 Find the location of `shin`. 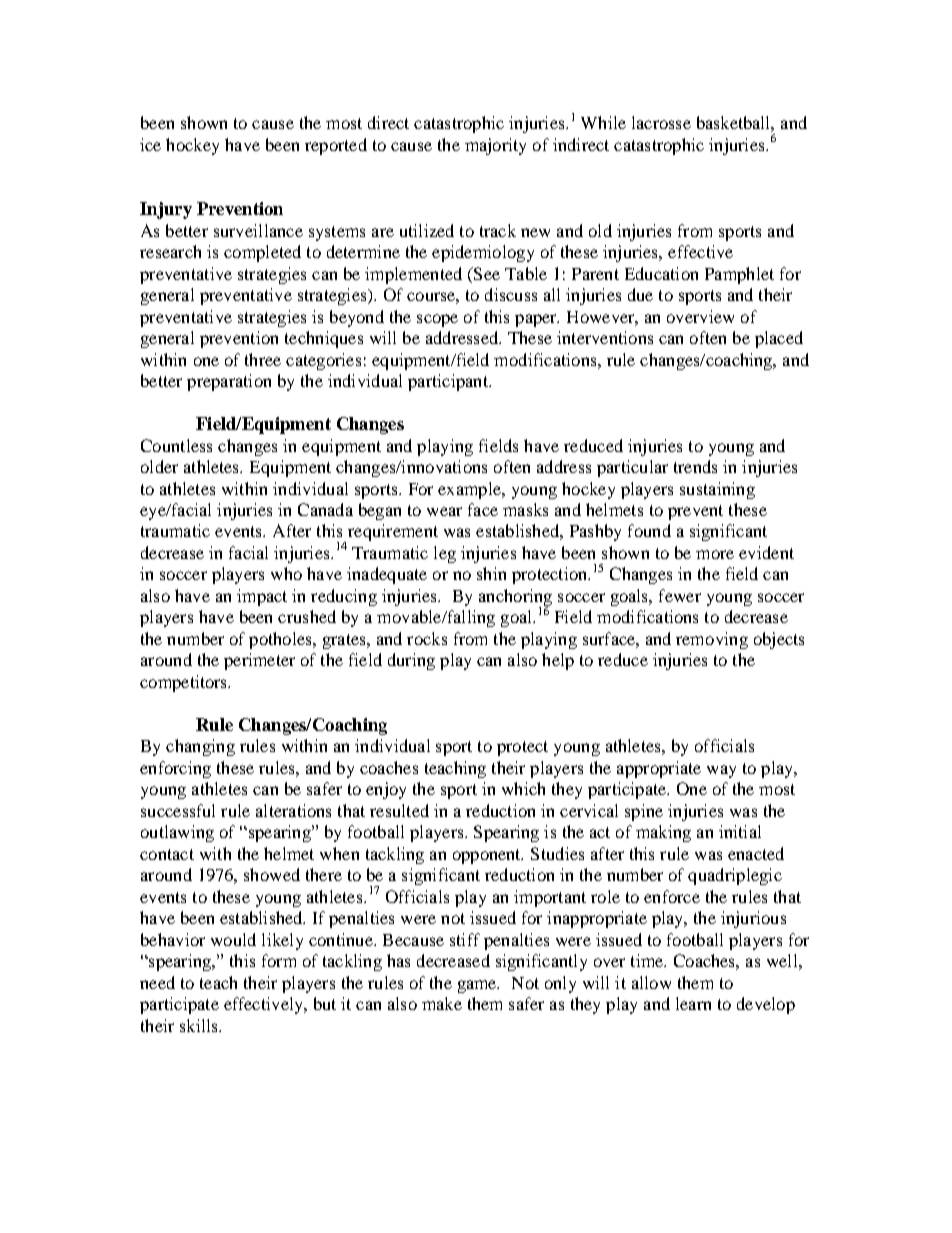

shin is located at coordinates (491, 573).
